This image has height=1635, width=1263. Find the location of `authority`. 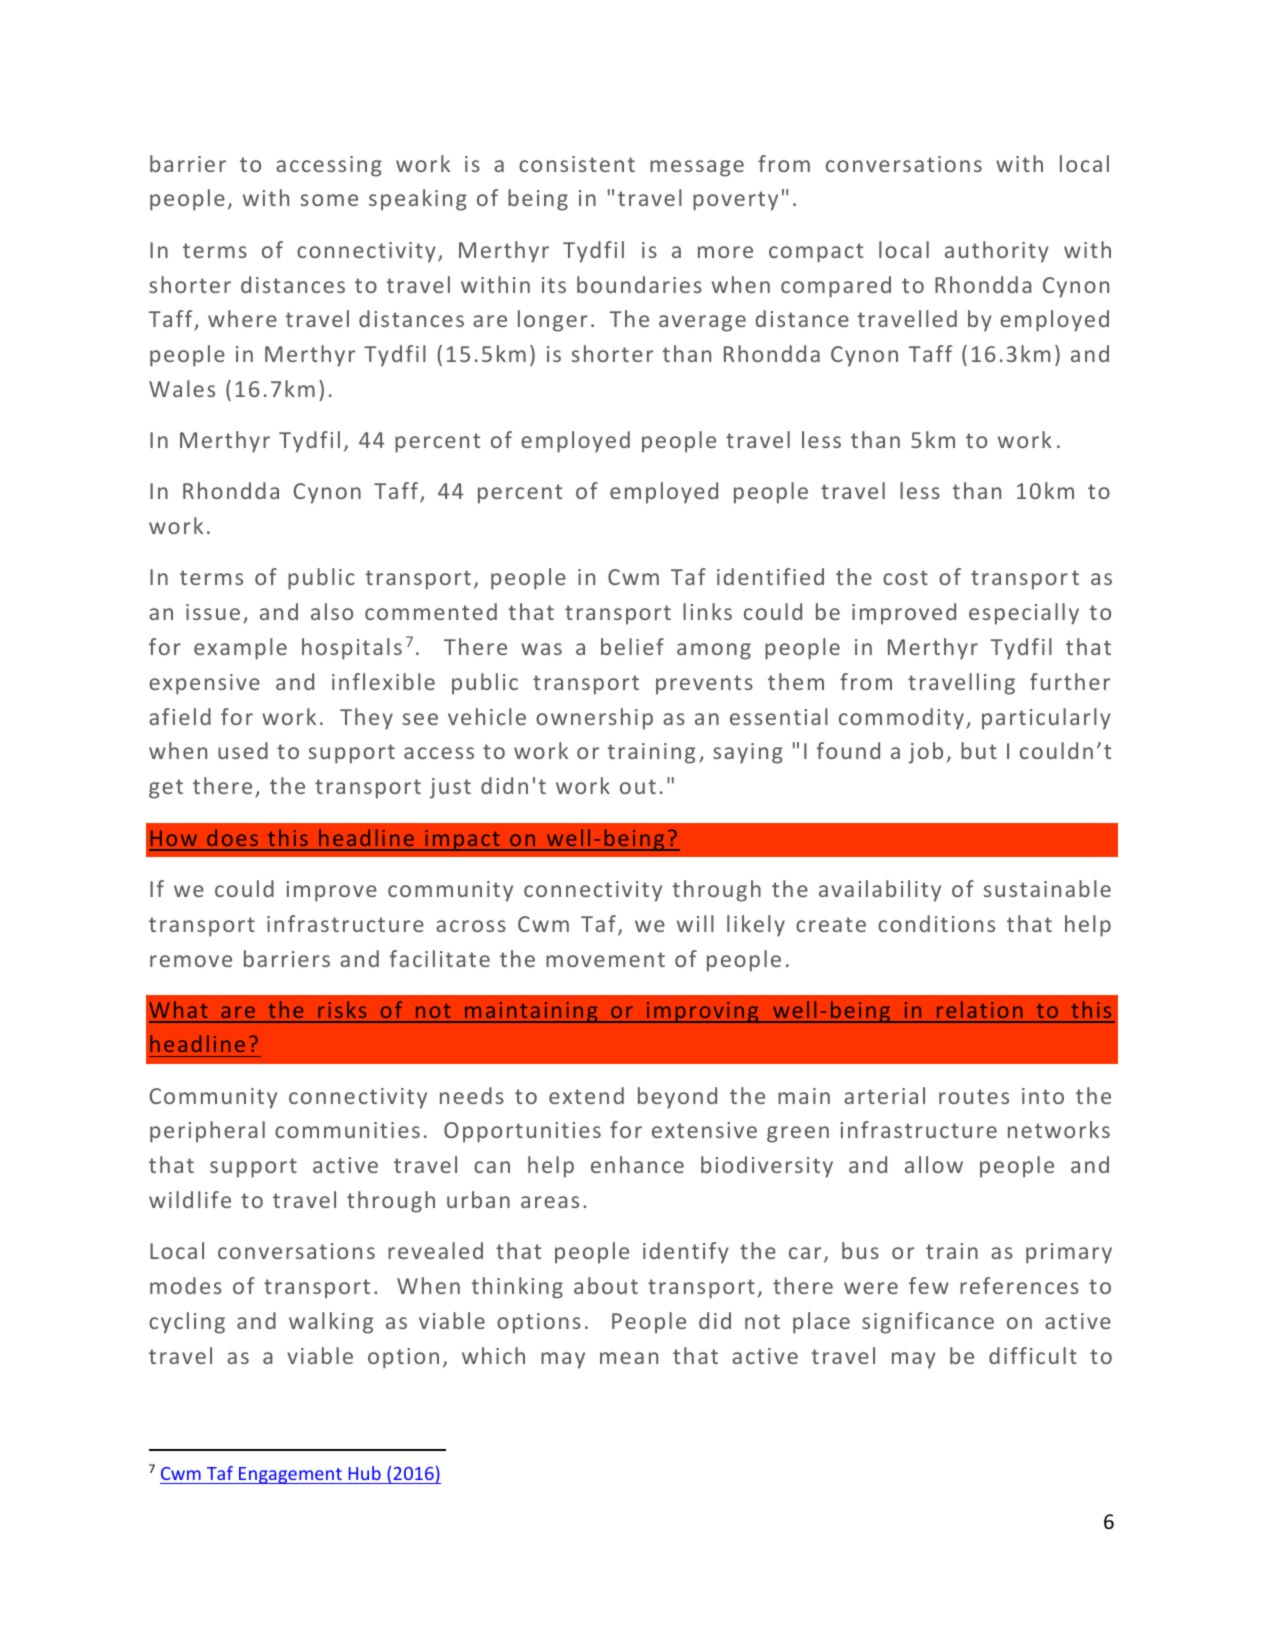

authority is located at coordinates (997, 252).
